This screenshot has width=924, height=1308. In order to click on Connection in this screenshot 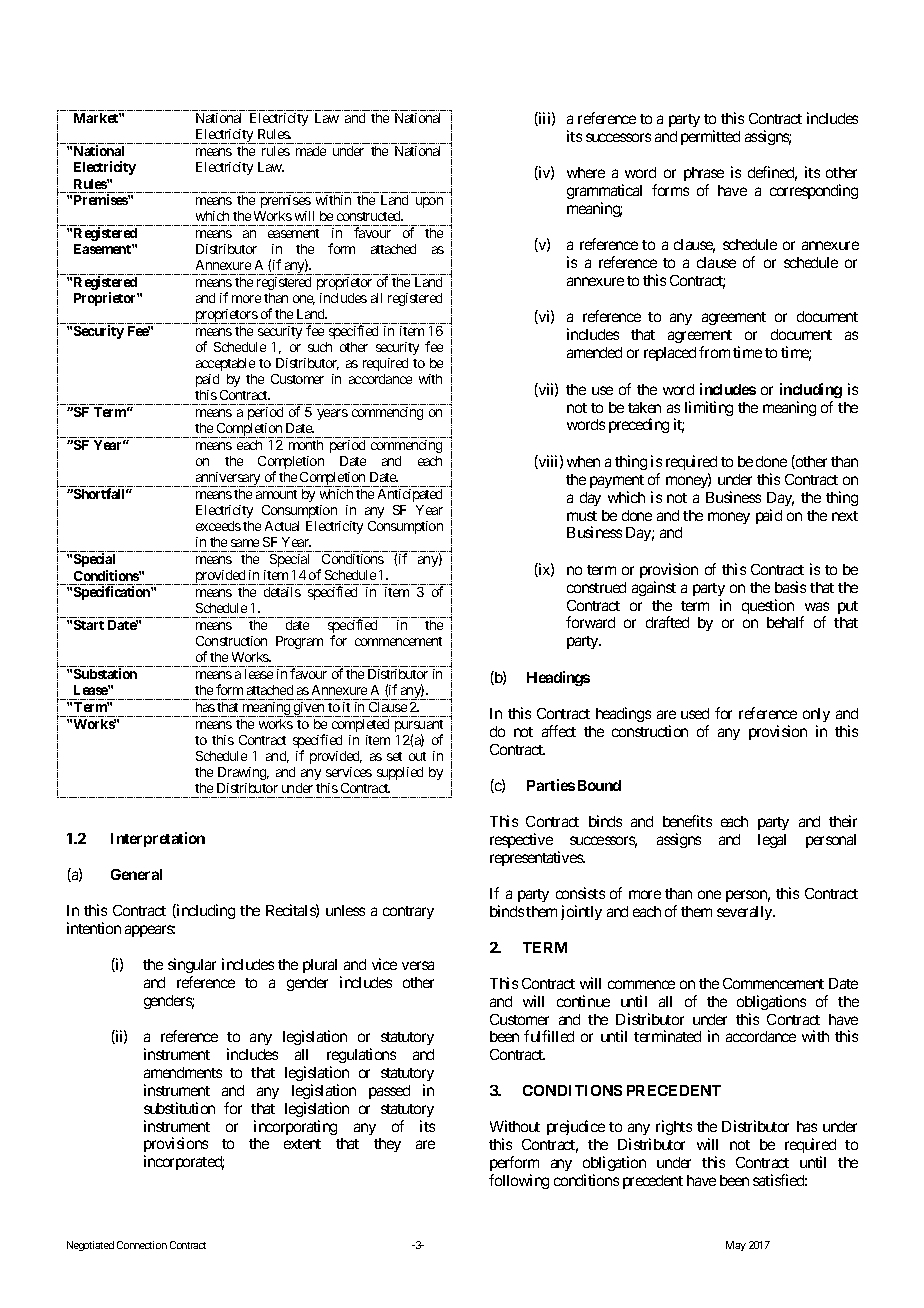, I will do `click(142, 1245)`.
